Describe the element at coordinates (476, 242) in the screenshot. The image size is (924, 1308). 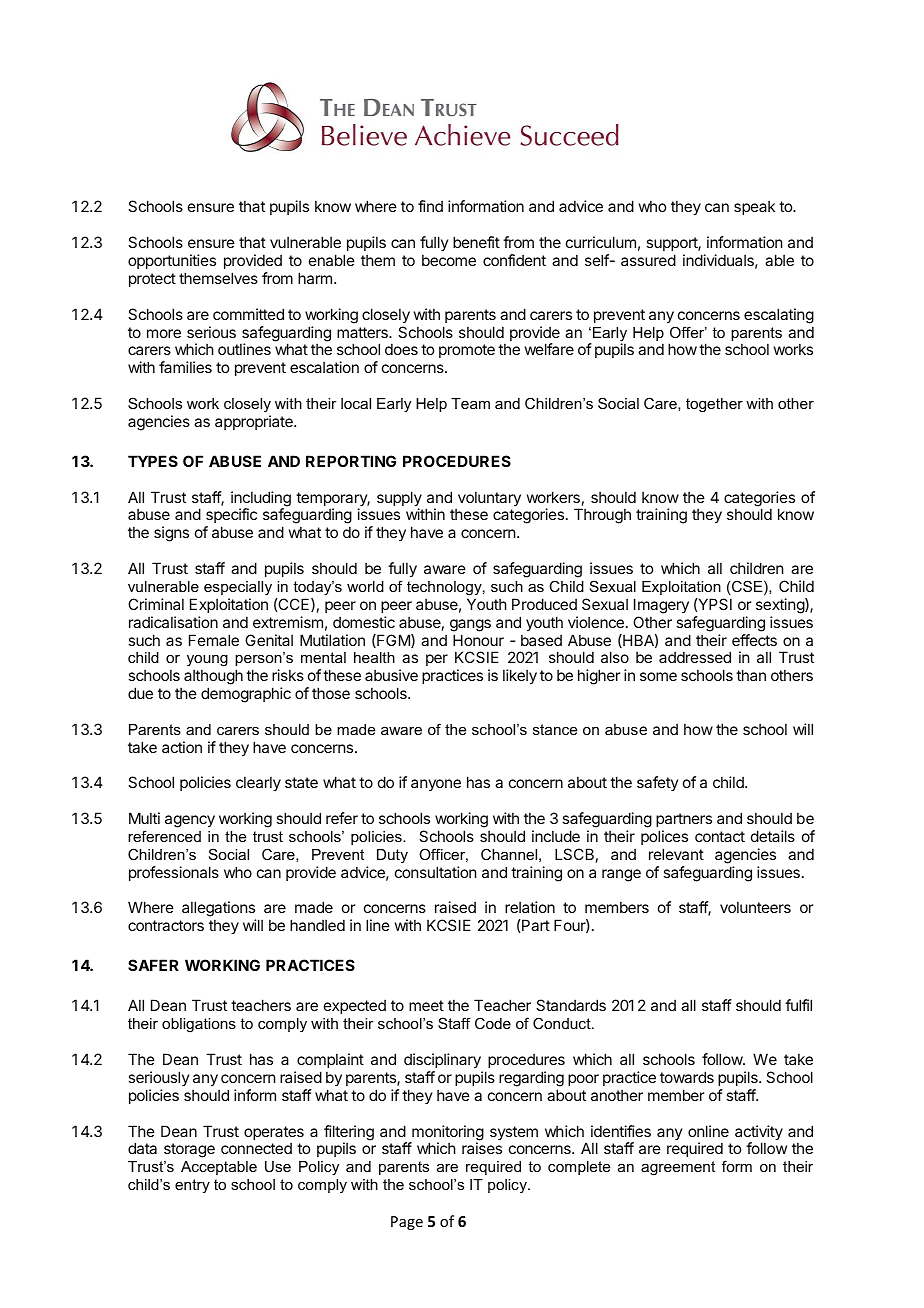
I see `benefit` at that location.
